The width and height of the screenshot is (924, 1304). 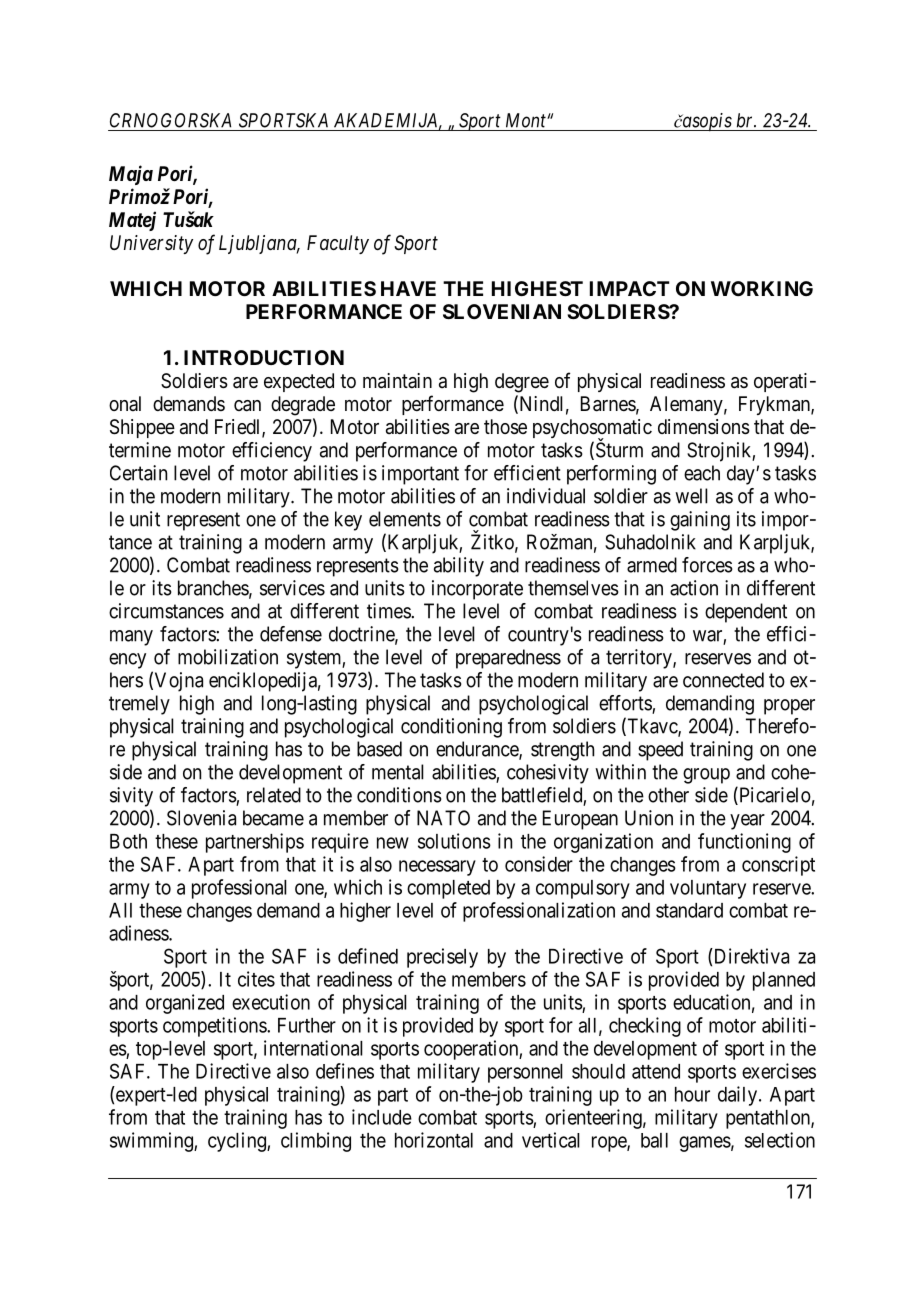 What do you see at coordinates (131, 175) in the screenshot?
I see `Maja` at bounding box center [131, 175].
